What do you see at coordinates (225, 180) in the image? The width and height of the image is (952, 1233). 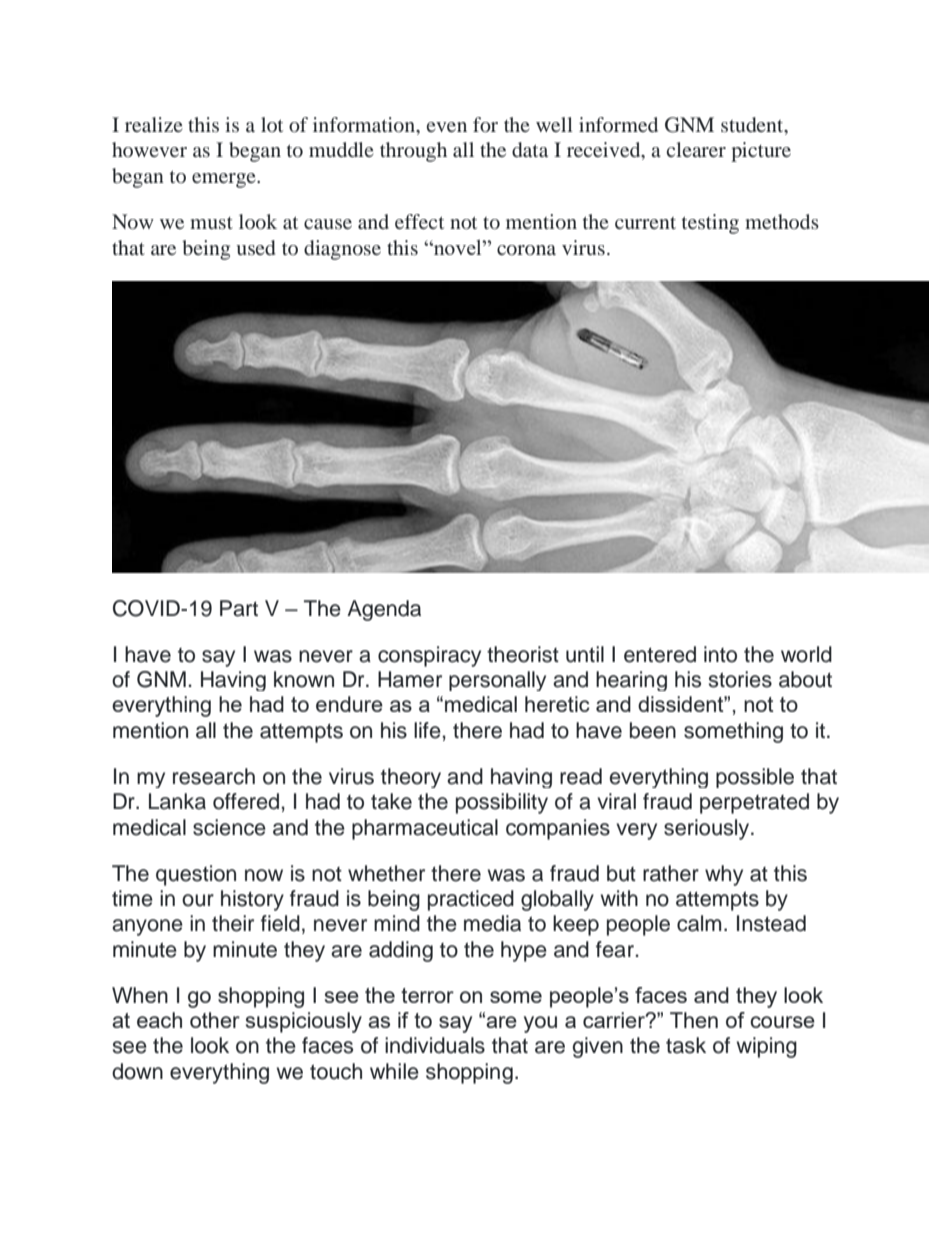 I see `emerge` at bounding box center [225, 180].
